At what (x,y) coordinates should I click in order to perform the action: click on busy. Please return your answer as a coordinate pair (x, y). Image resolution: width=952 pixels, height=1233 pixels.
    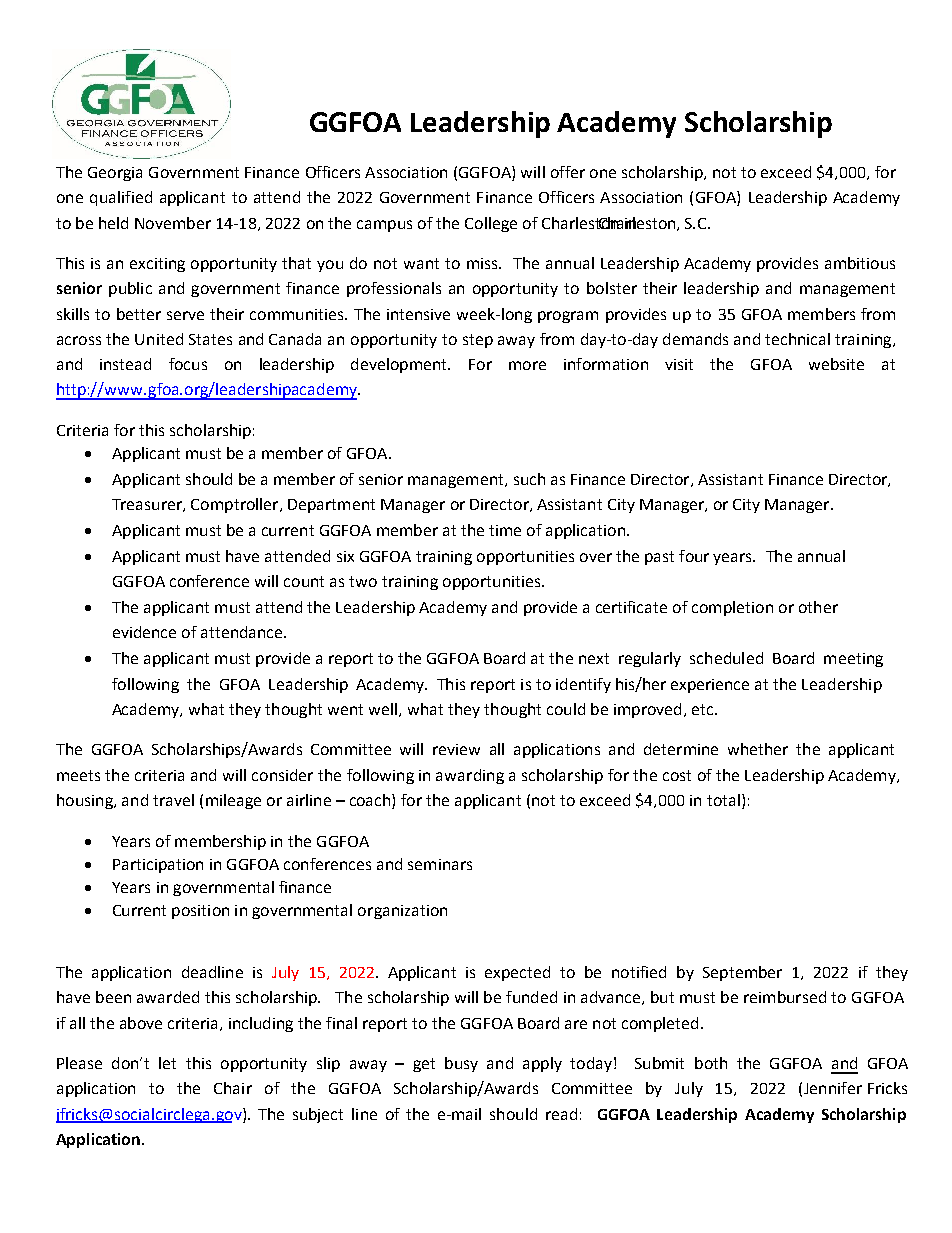
    Looking at the image, I should click on (461, 1064).
